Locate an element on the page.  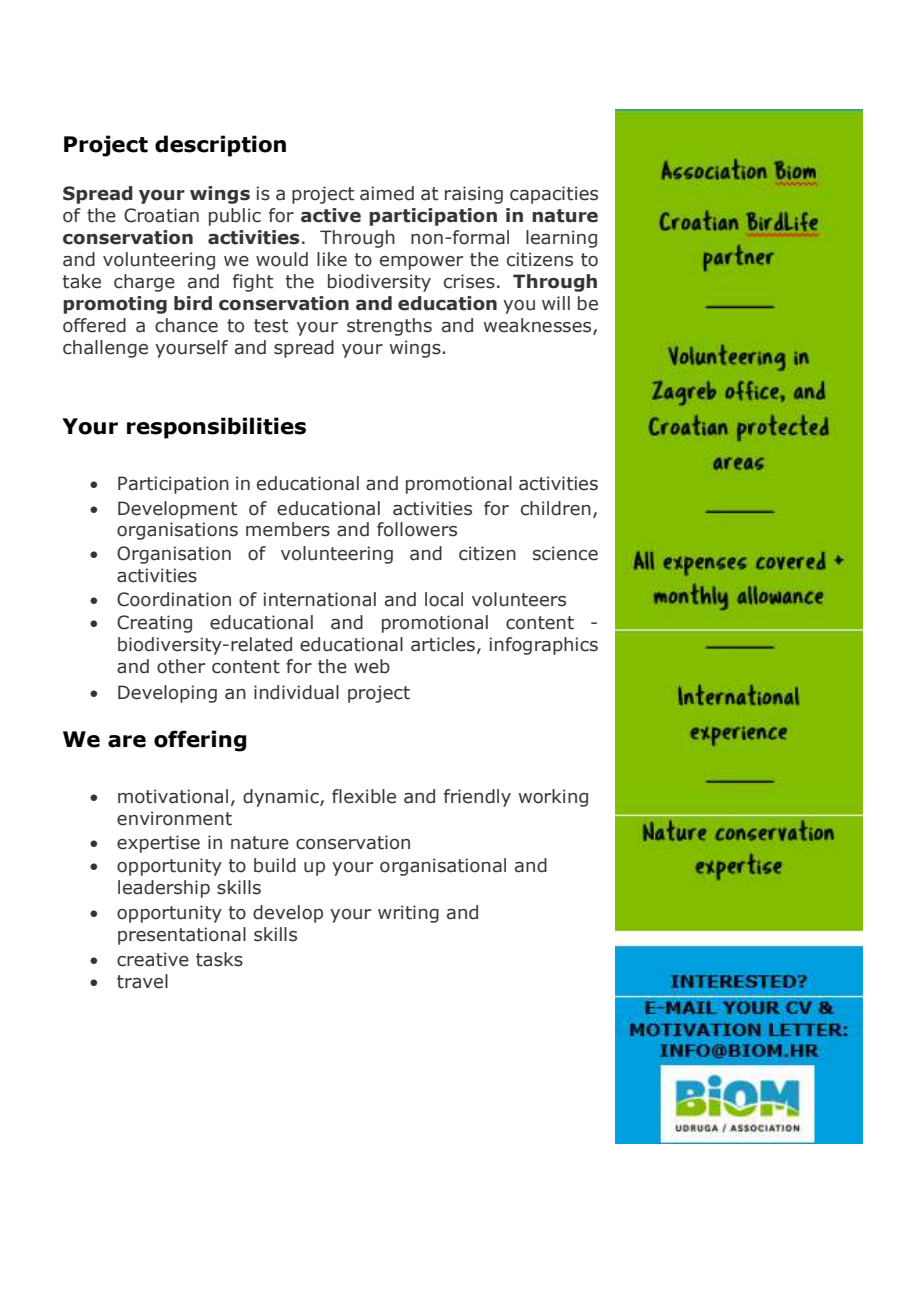
volunteers is located at coordinates (519, 599).
